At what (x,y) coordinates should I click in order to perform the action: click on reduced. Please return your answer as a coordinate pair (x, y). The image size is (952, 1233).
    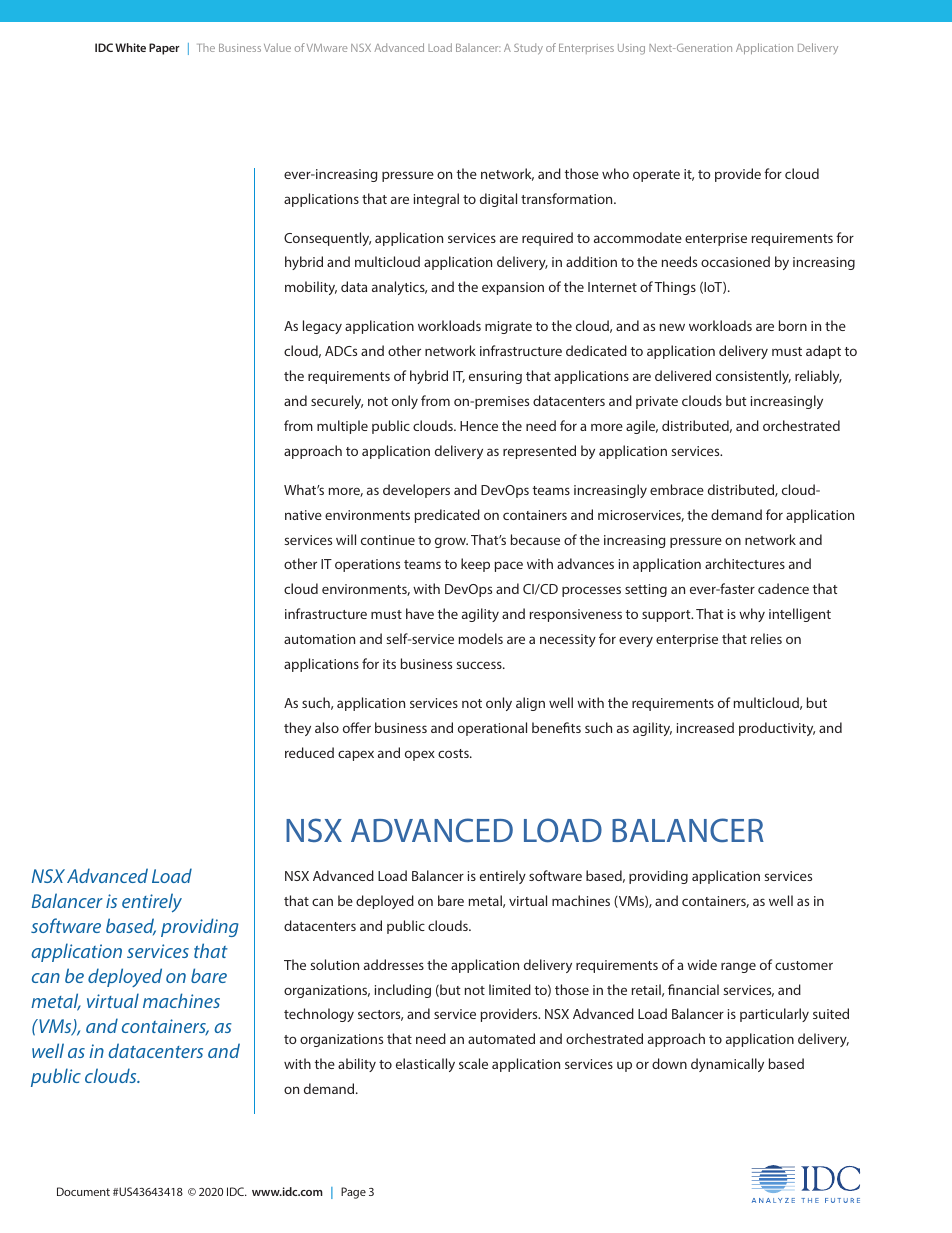
    Looking at the image, I should click on (309, 752).
